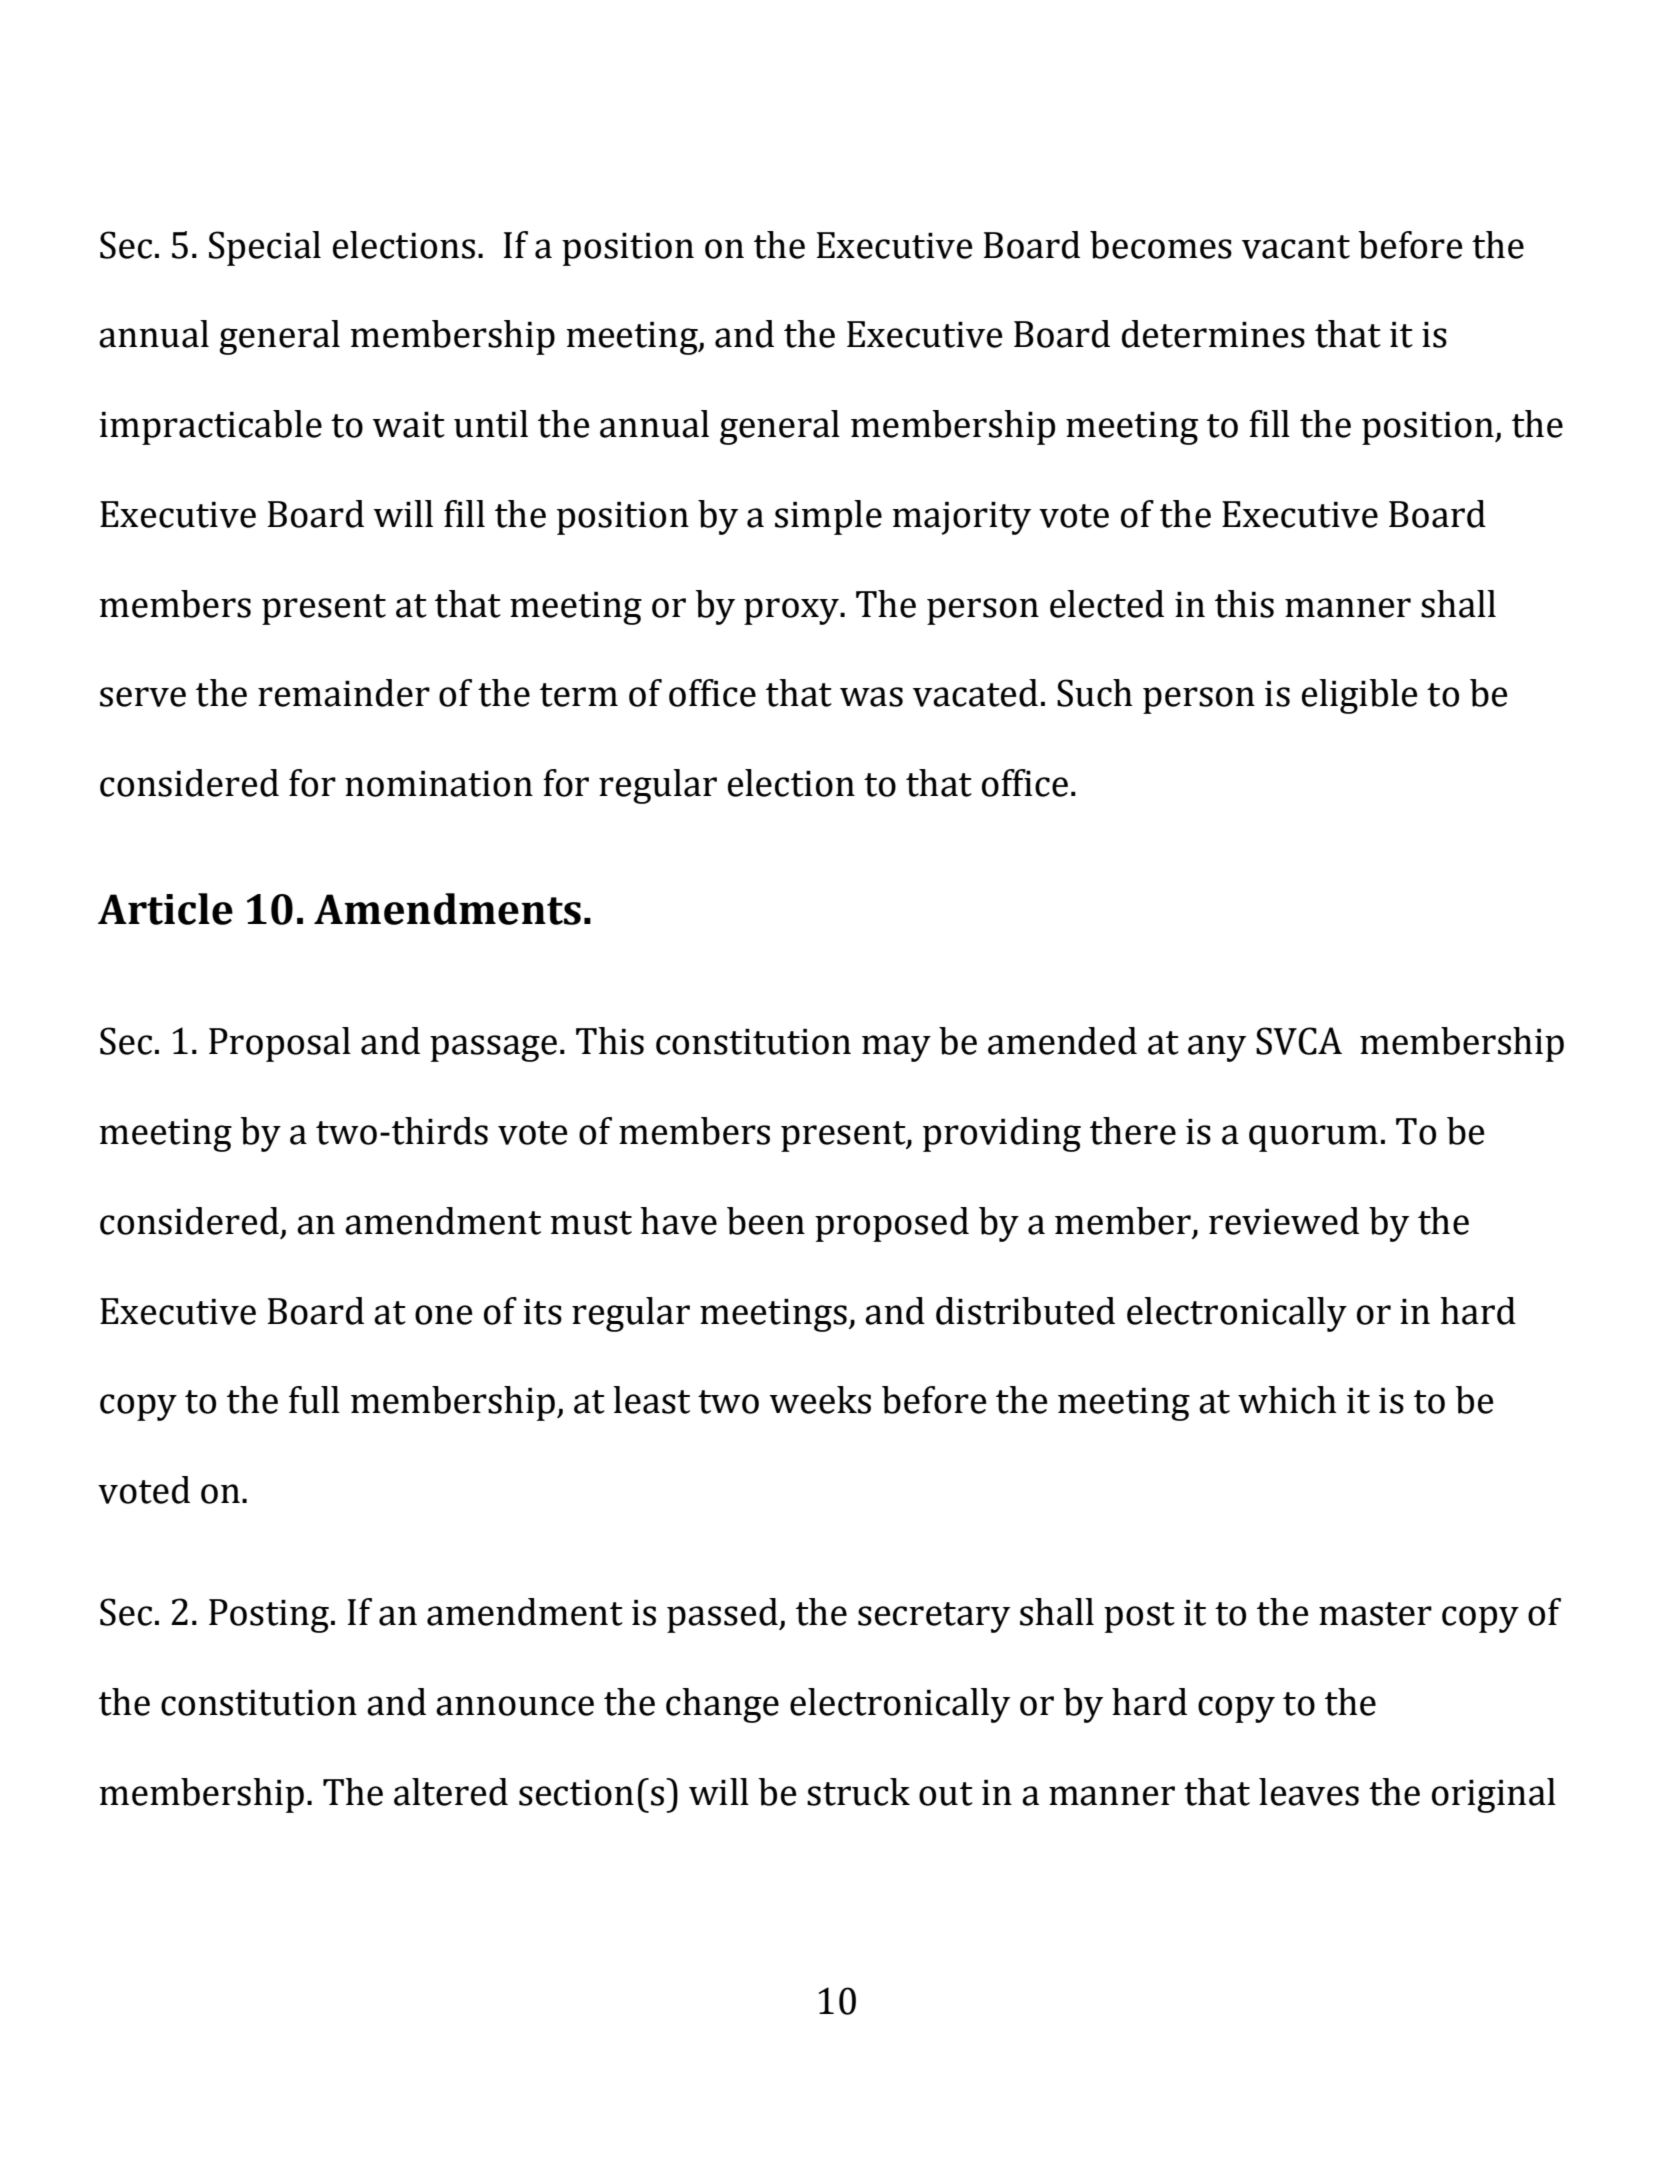 This document has height=2166, width=1674. Describe the element at coordinates (1309, 1792) in the document. I see `leaves` at that location.
